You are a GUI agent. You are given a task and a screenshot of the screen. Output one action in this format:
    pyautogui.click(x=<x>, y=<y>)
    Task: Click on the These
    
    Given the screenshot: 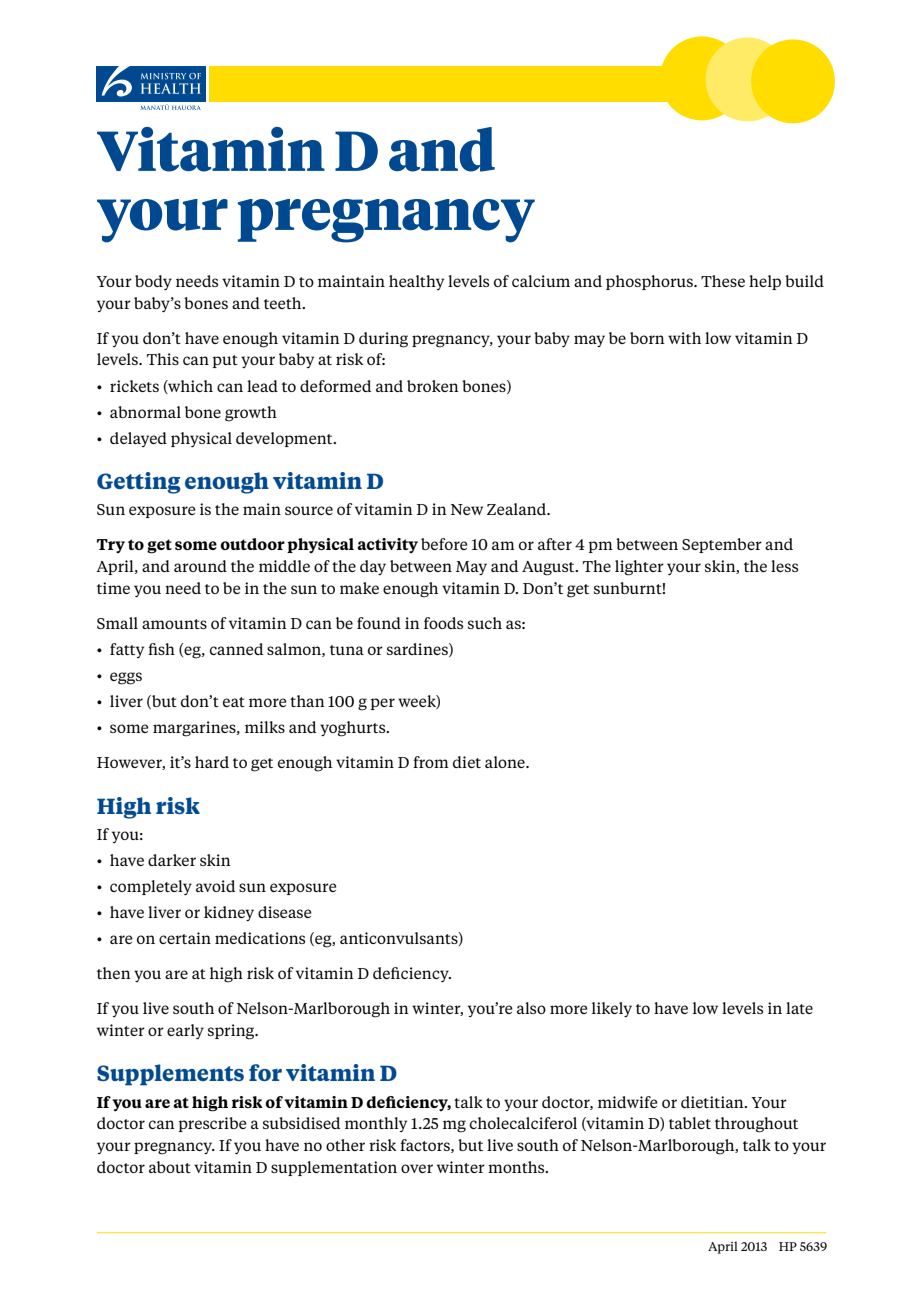 What is the action you would take?
    pyautogui.click(x=723, y=281)
